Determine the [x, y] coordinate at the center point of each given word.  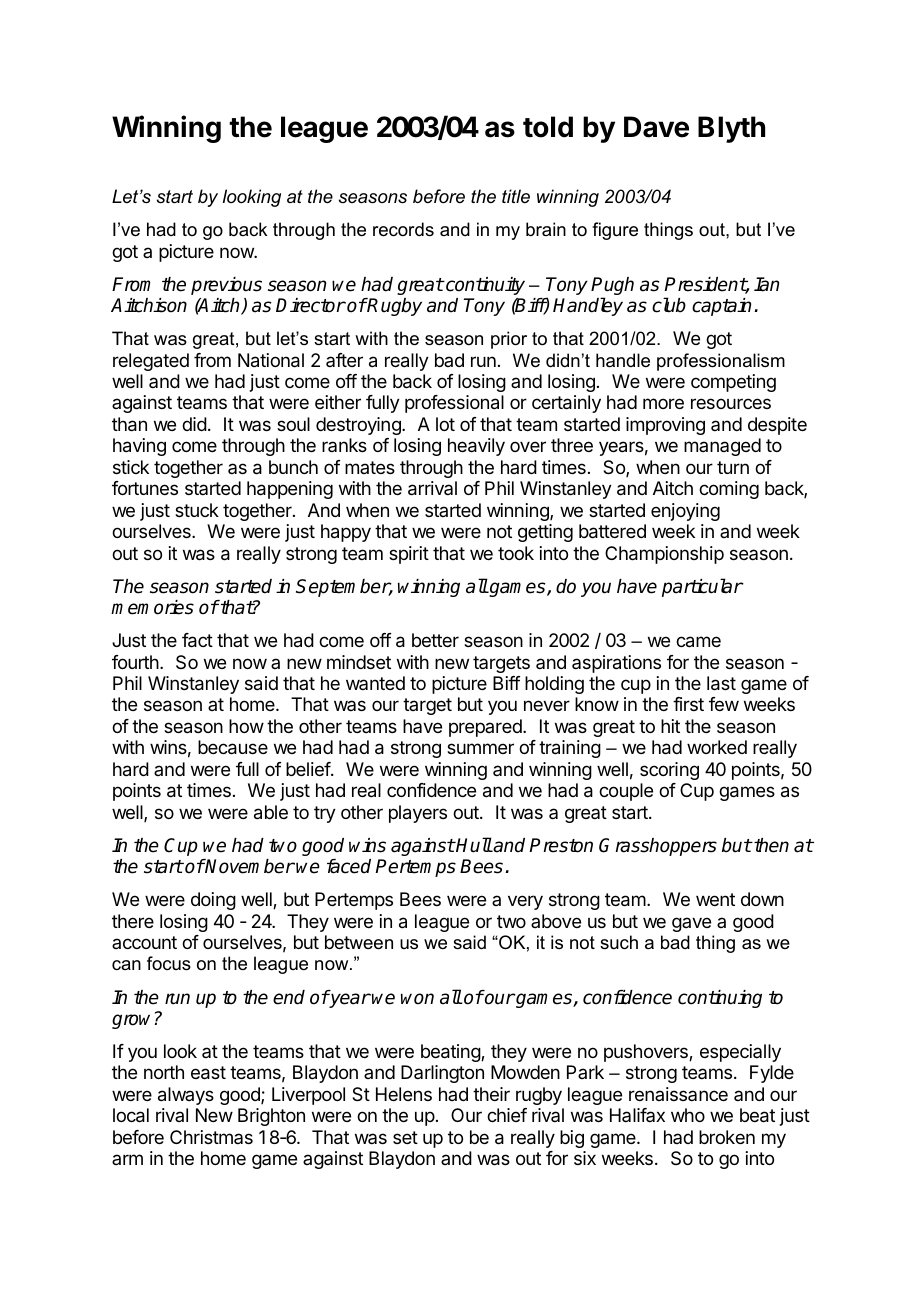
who [688, 1115]
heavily [476, 447]
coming [729, 490]
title [516, 196]
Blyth [731, 129]
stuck [197, 510]
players [418, 814]
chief [507, 1115]
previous [226, 286]
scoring [669, 771]
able [271, 812]
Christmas [211, 1137]
